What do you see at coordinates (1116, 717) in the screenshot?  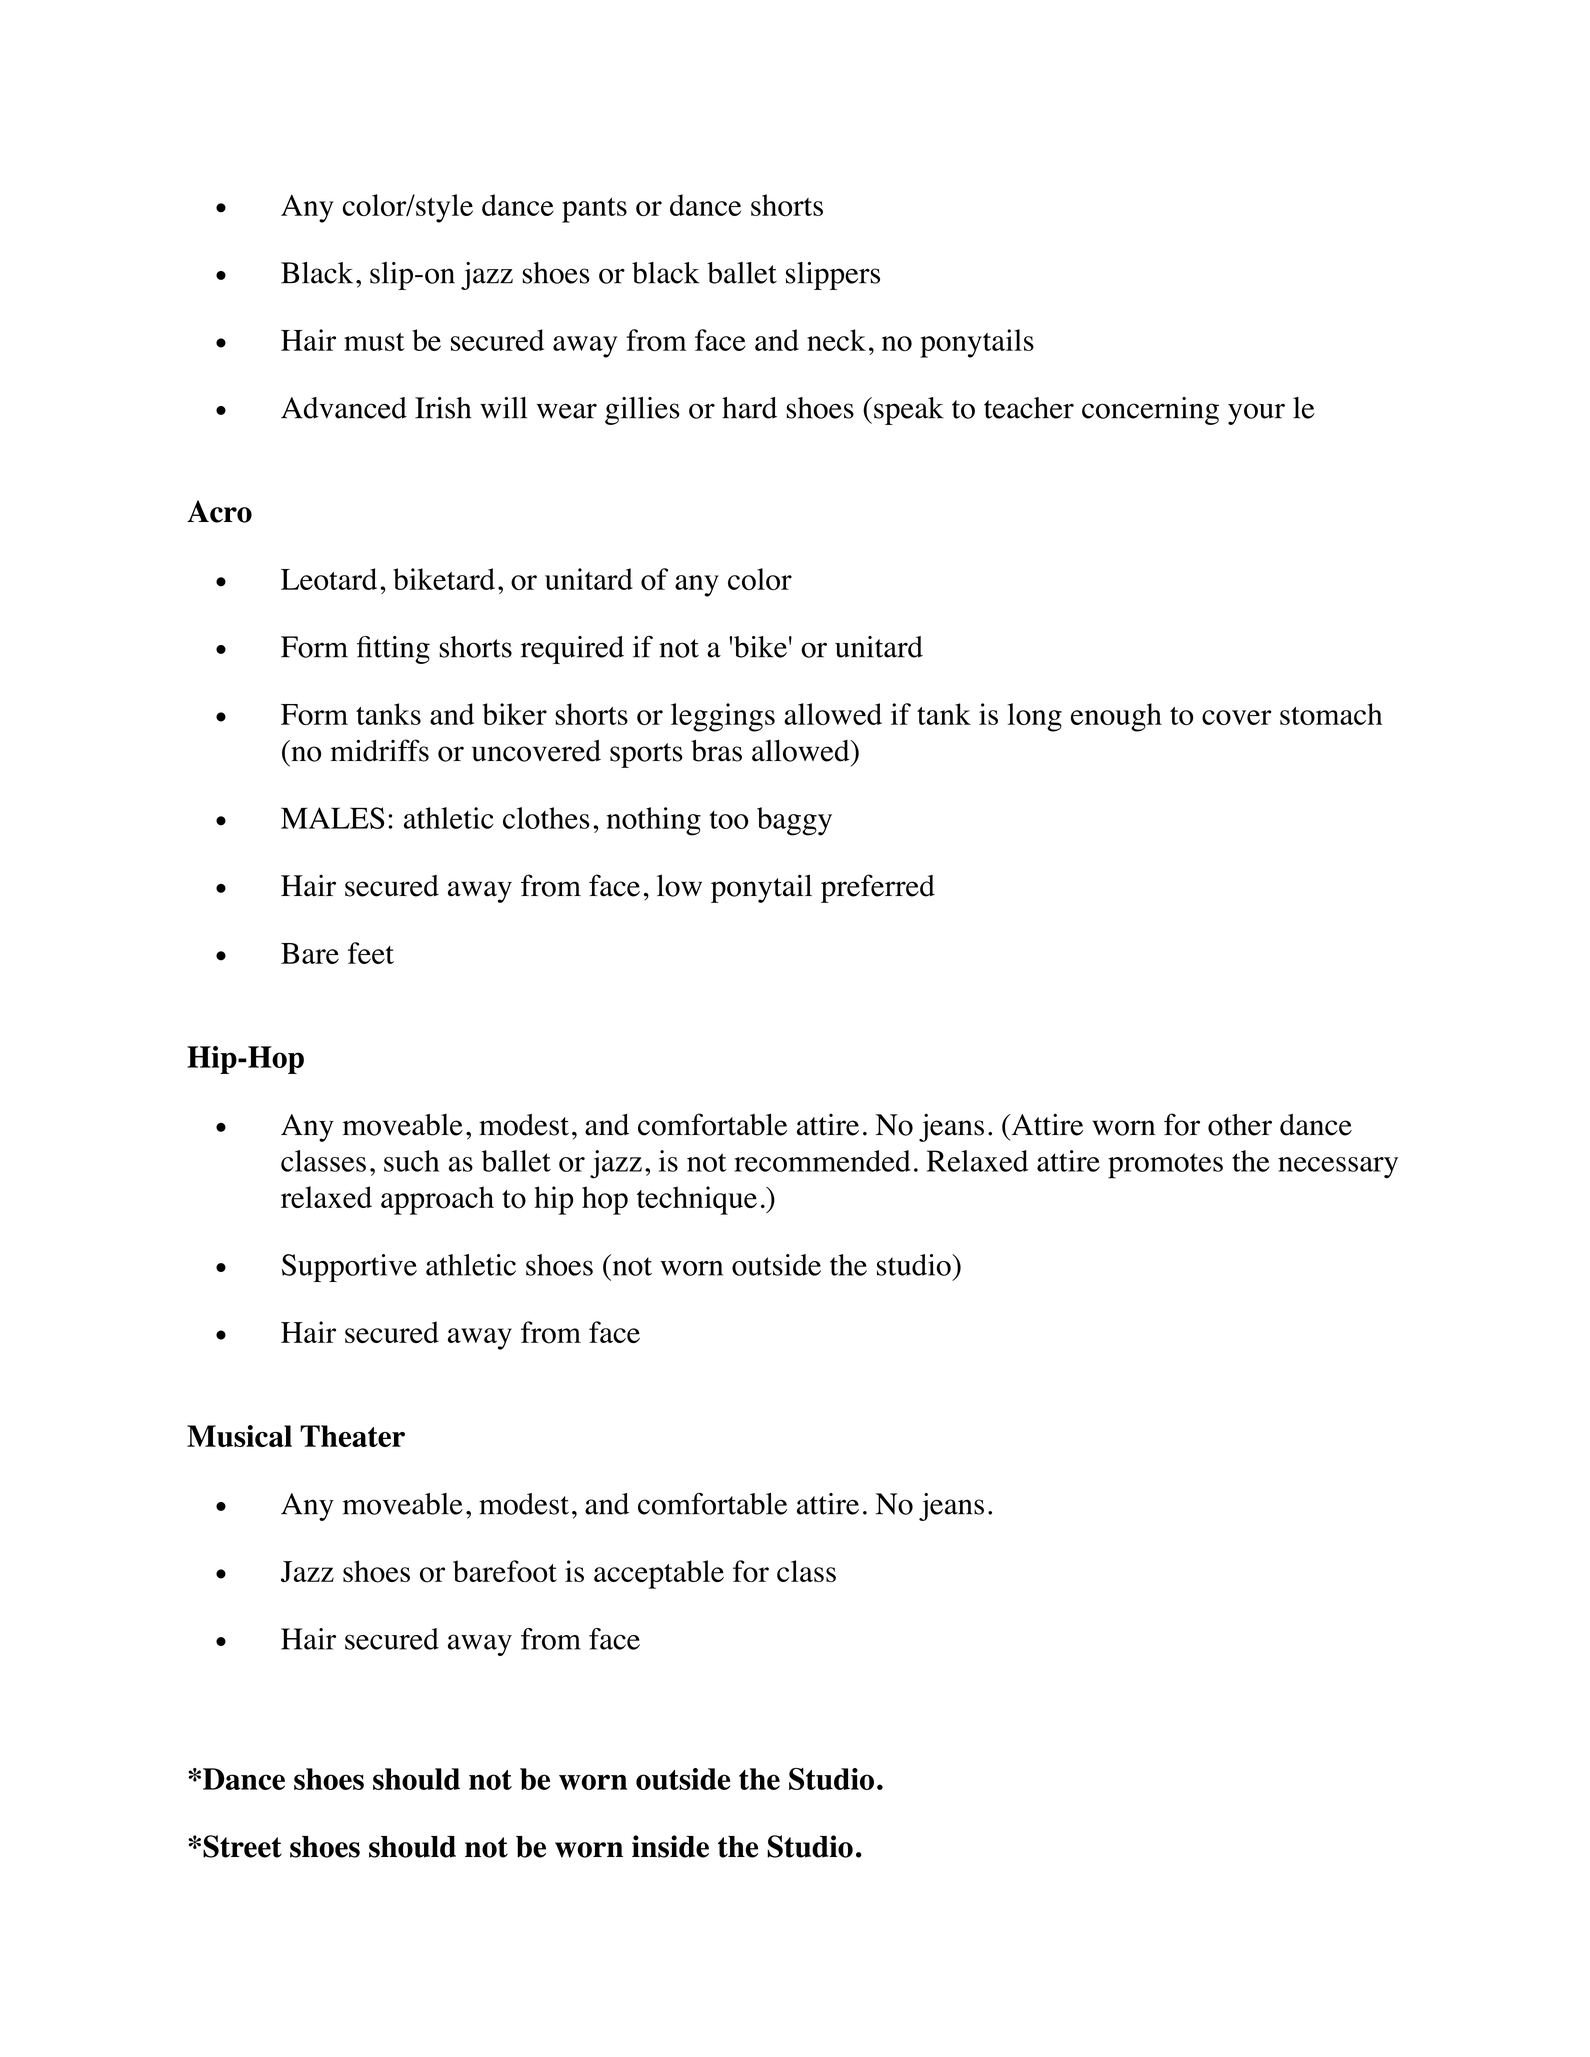 I see `enough` at bounding box center [1116, 717].
